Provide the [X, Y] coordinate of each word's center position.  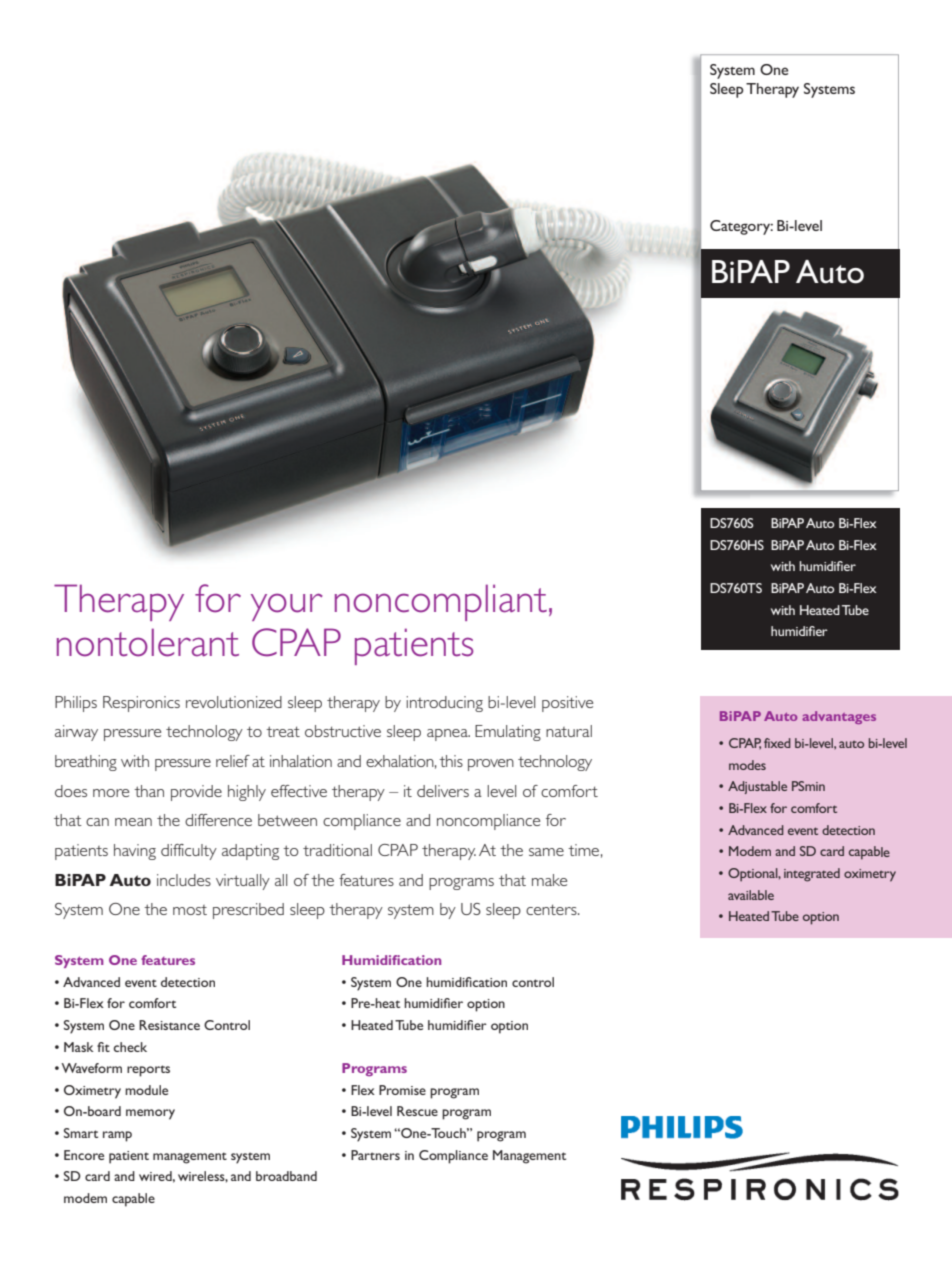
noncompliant [441, 602]
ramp [117, 1136]
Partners [375, 1155]
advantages [839, 717]
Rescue [417, 1111]
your [287, 607]
